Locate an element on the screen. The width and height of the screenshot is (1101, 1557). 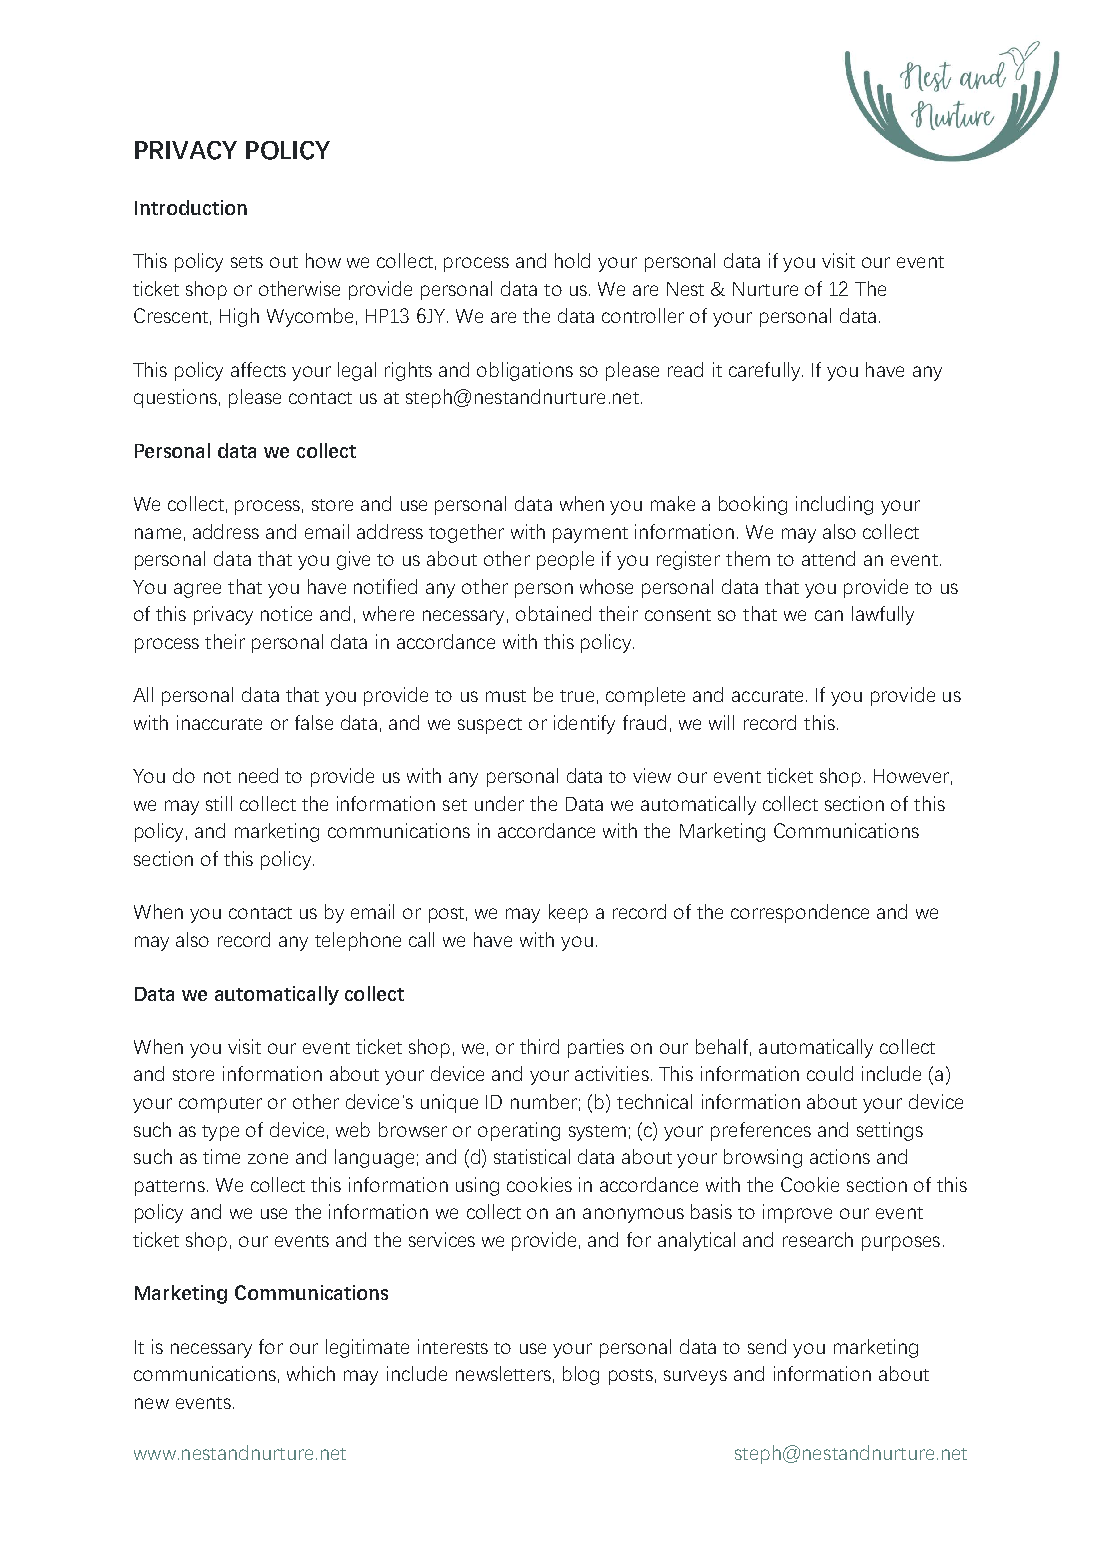
carefully is located at coordinates (764, 371).
